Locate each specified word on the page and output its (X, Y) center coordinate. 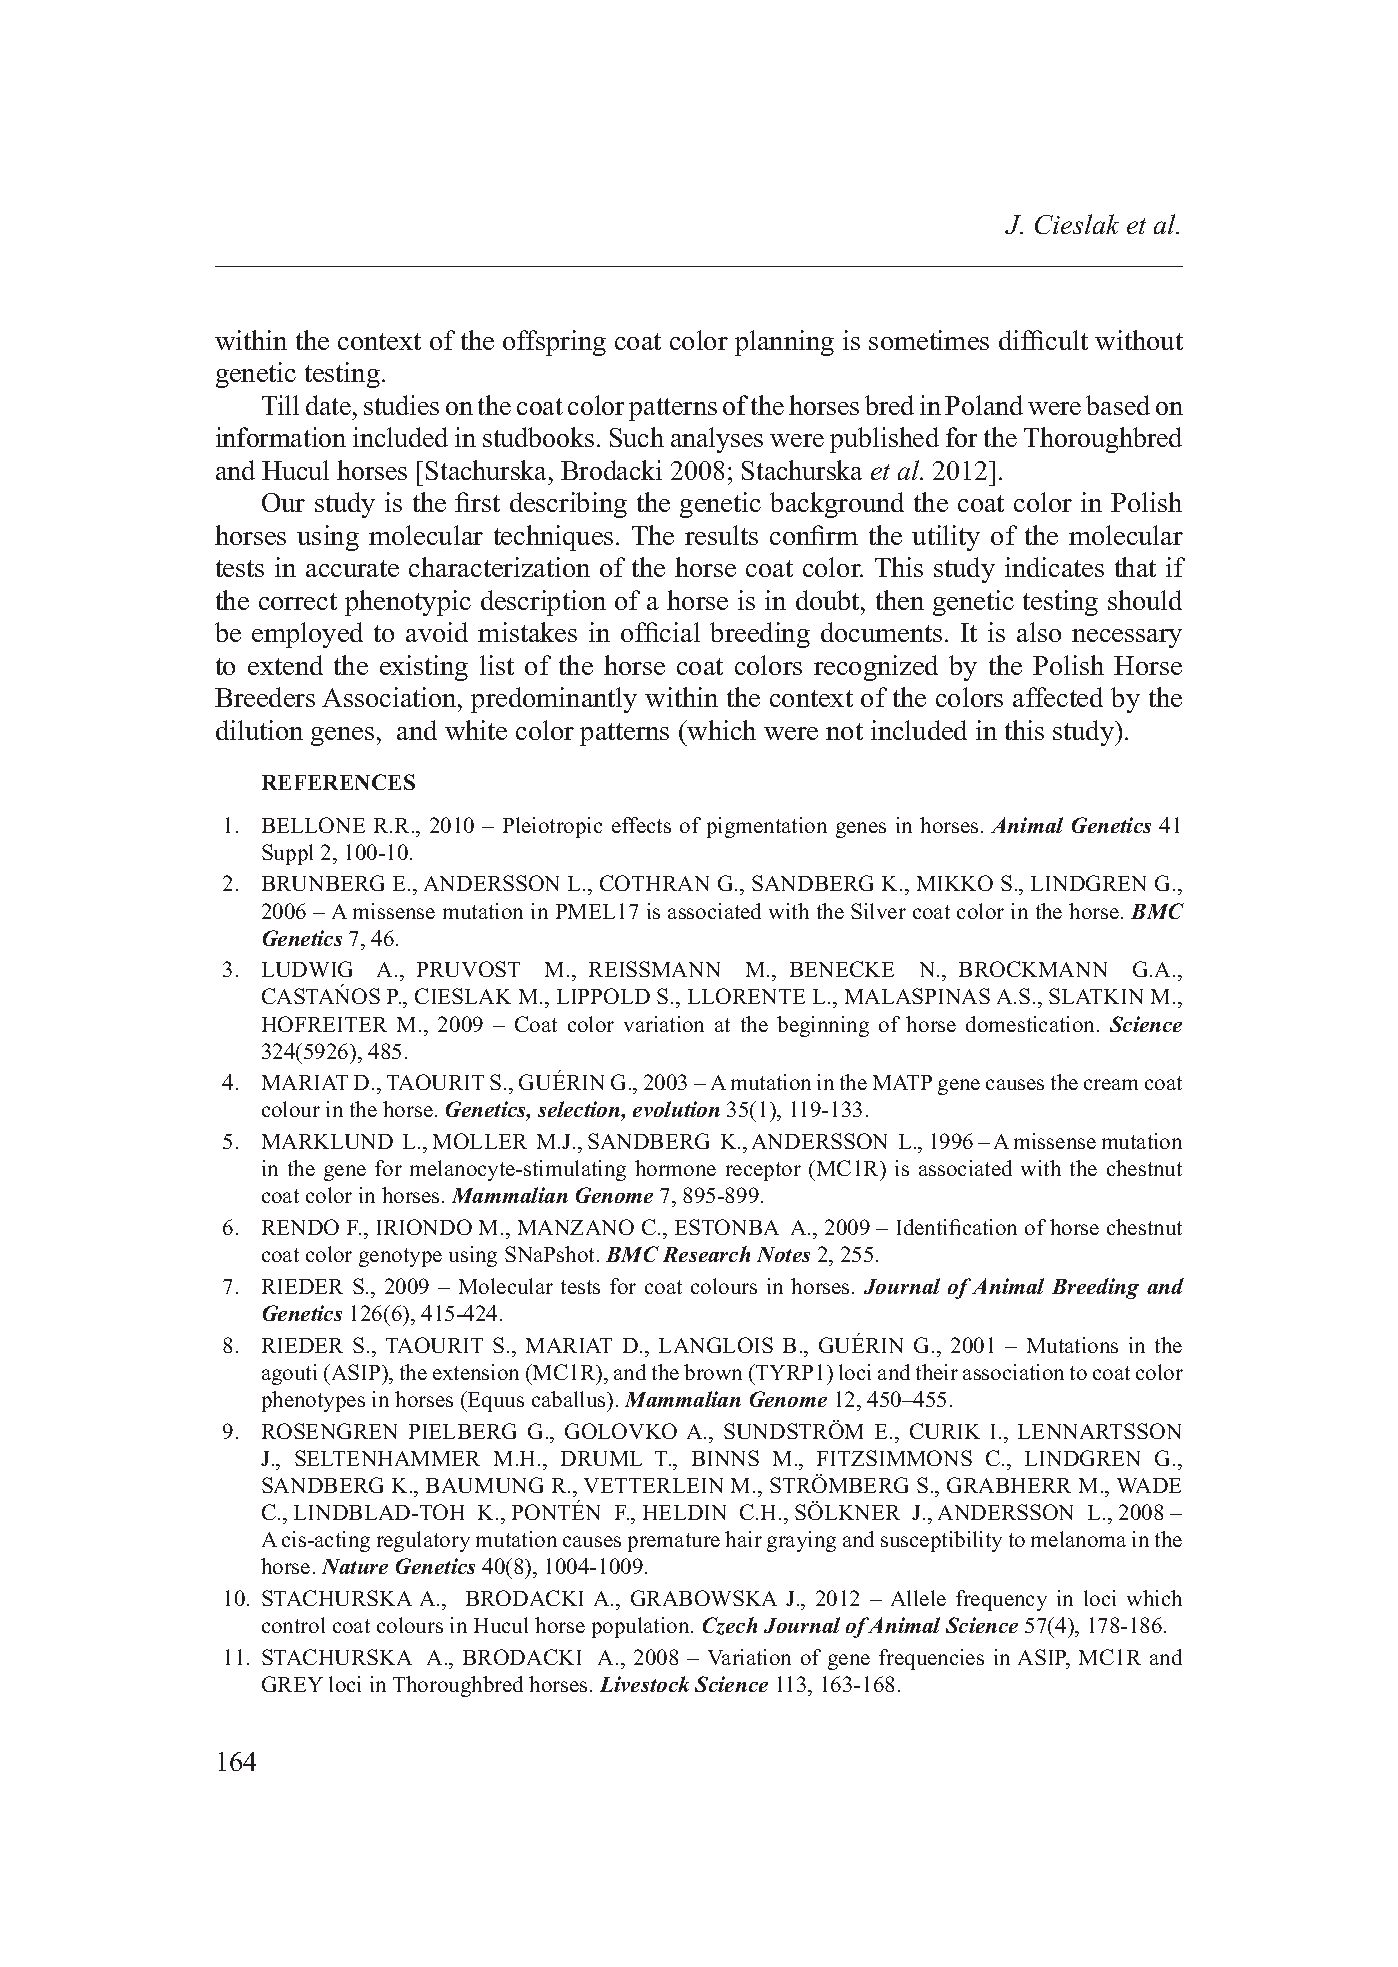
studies (401, 405)
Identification (957, 1227)
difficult (1043, 340)
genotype (400, 1257)
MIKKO (955, 883)
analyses (717, 440)
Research (706, 1254)
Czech (730, 1626)
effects (641, 825)
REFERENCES (338, 782)
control (293, 1625)
